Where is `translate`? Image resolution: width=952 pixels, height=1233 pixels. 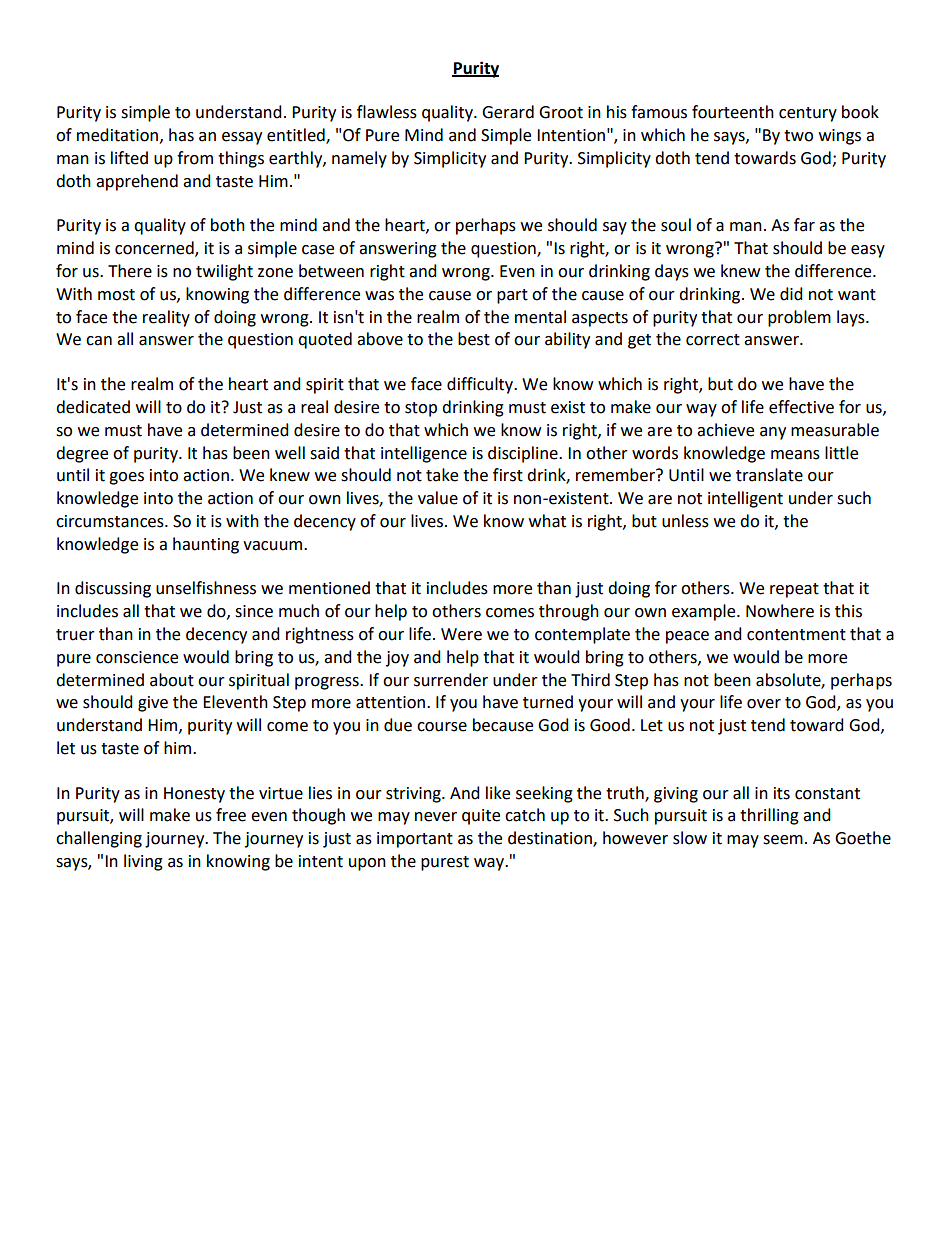 translate is located at coordinates (769, 475).
